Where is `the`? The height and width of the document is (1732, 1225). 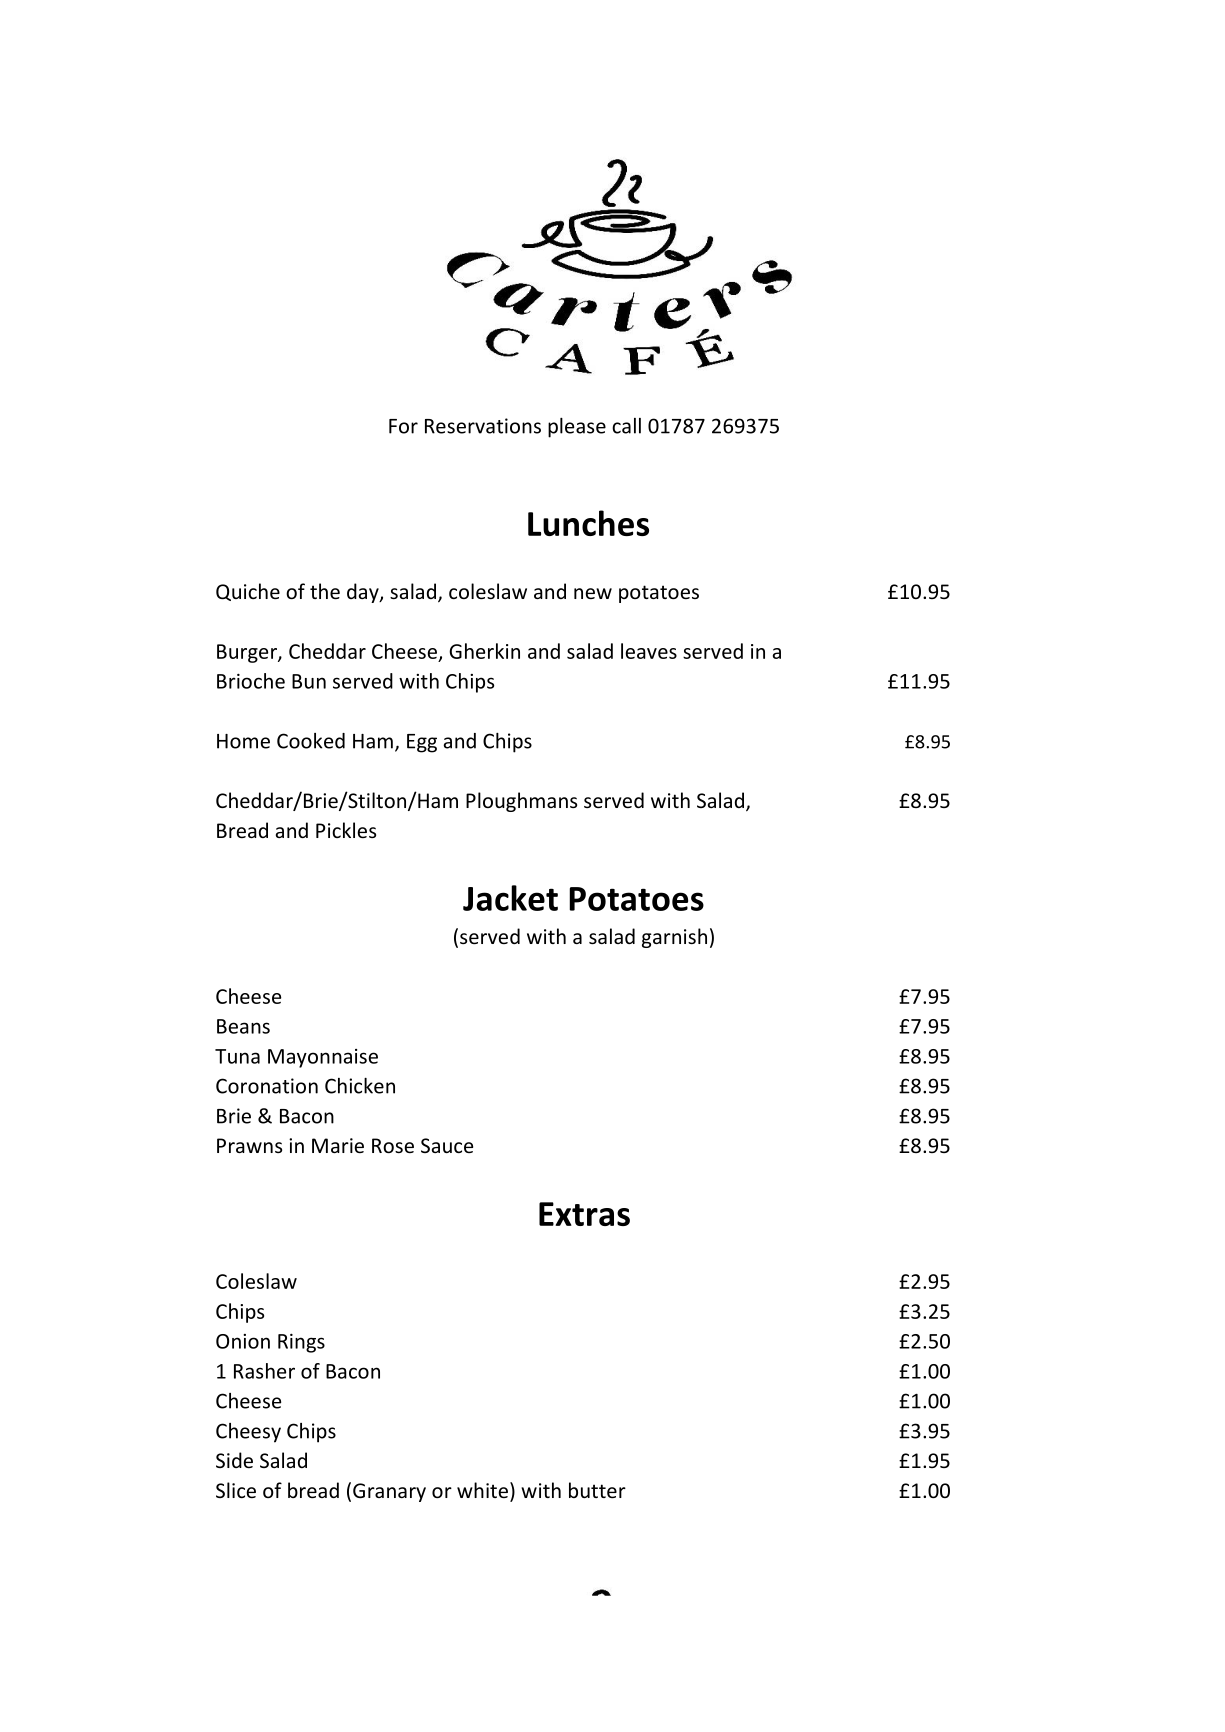
the is located at coordinates (325, 591).
